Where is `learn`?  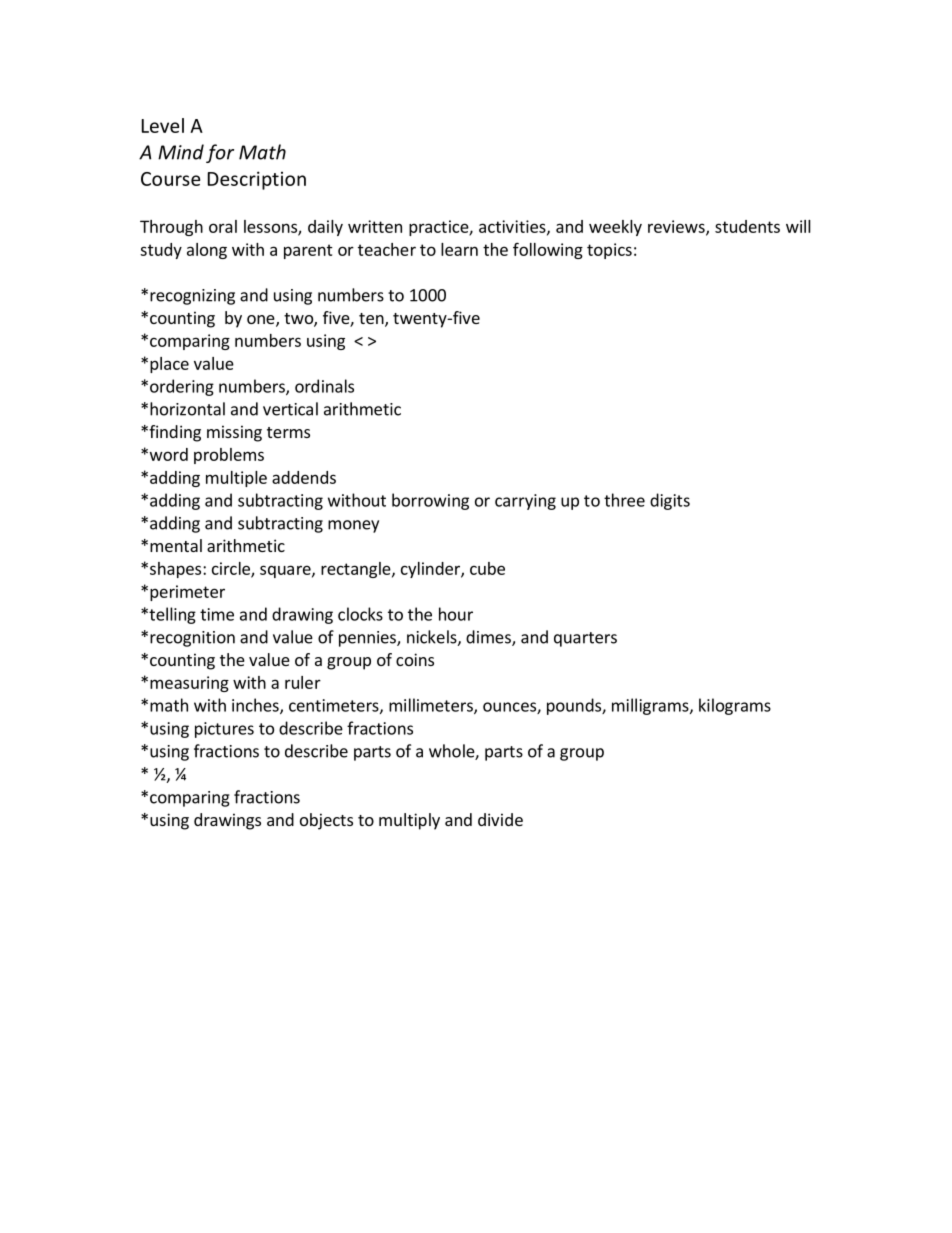
learn is located at coordinates (459, 249).
